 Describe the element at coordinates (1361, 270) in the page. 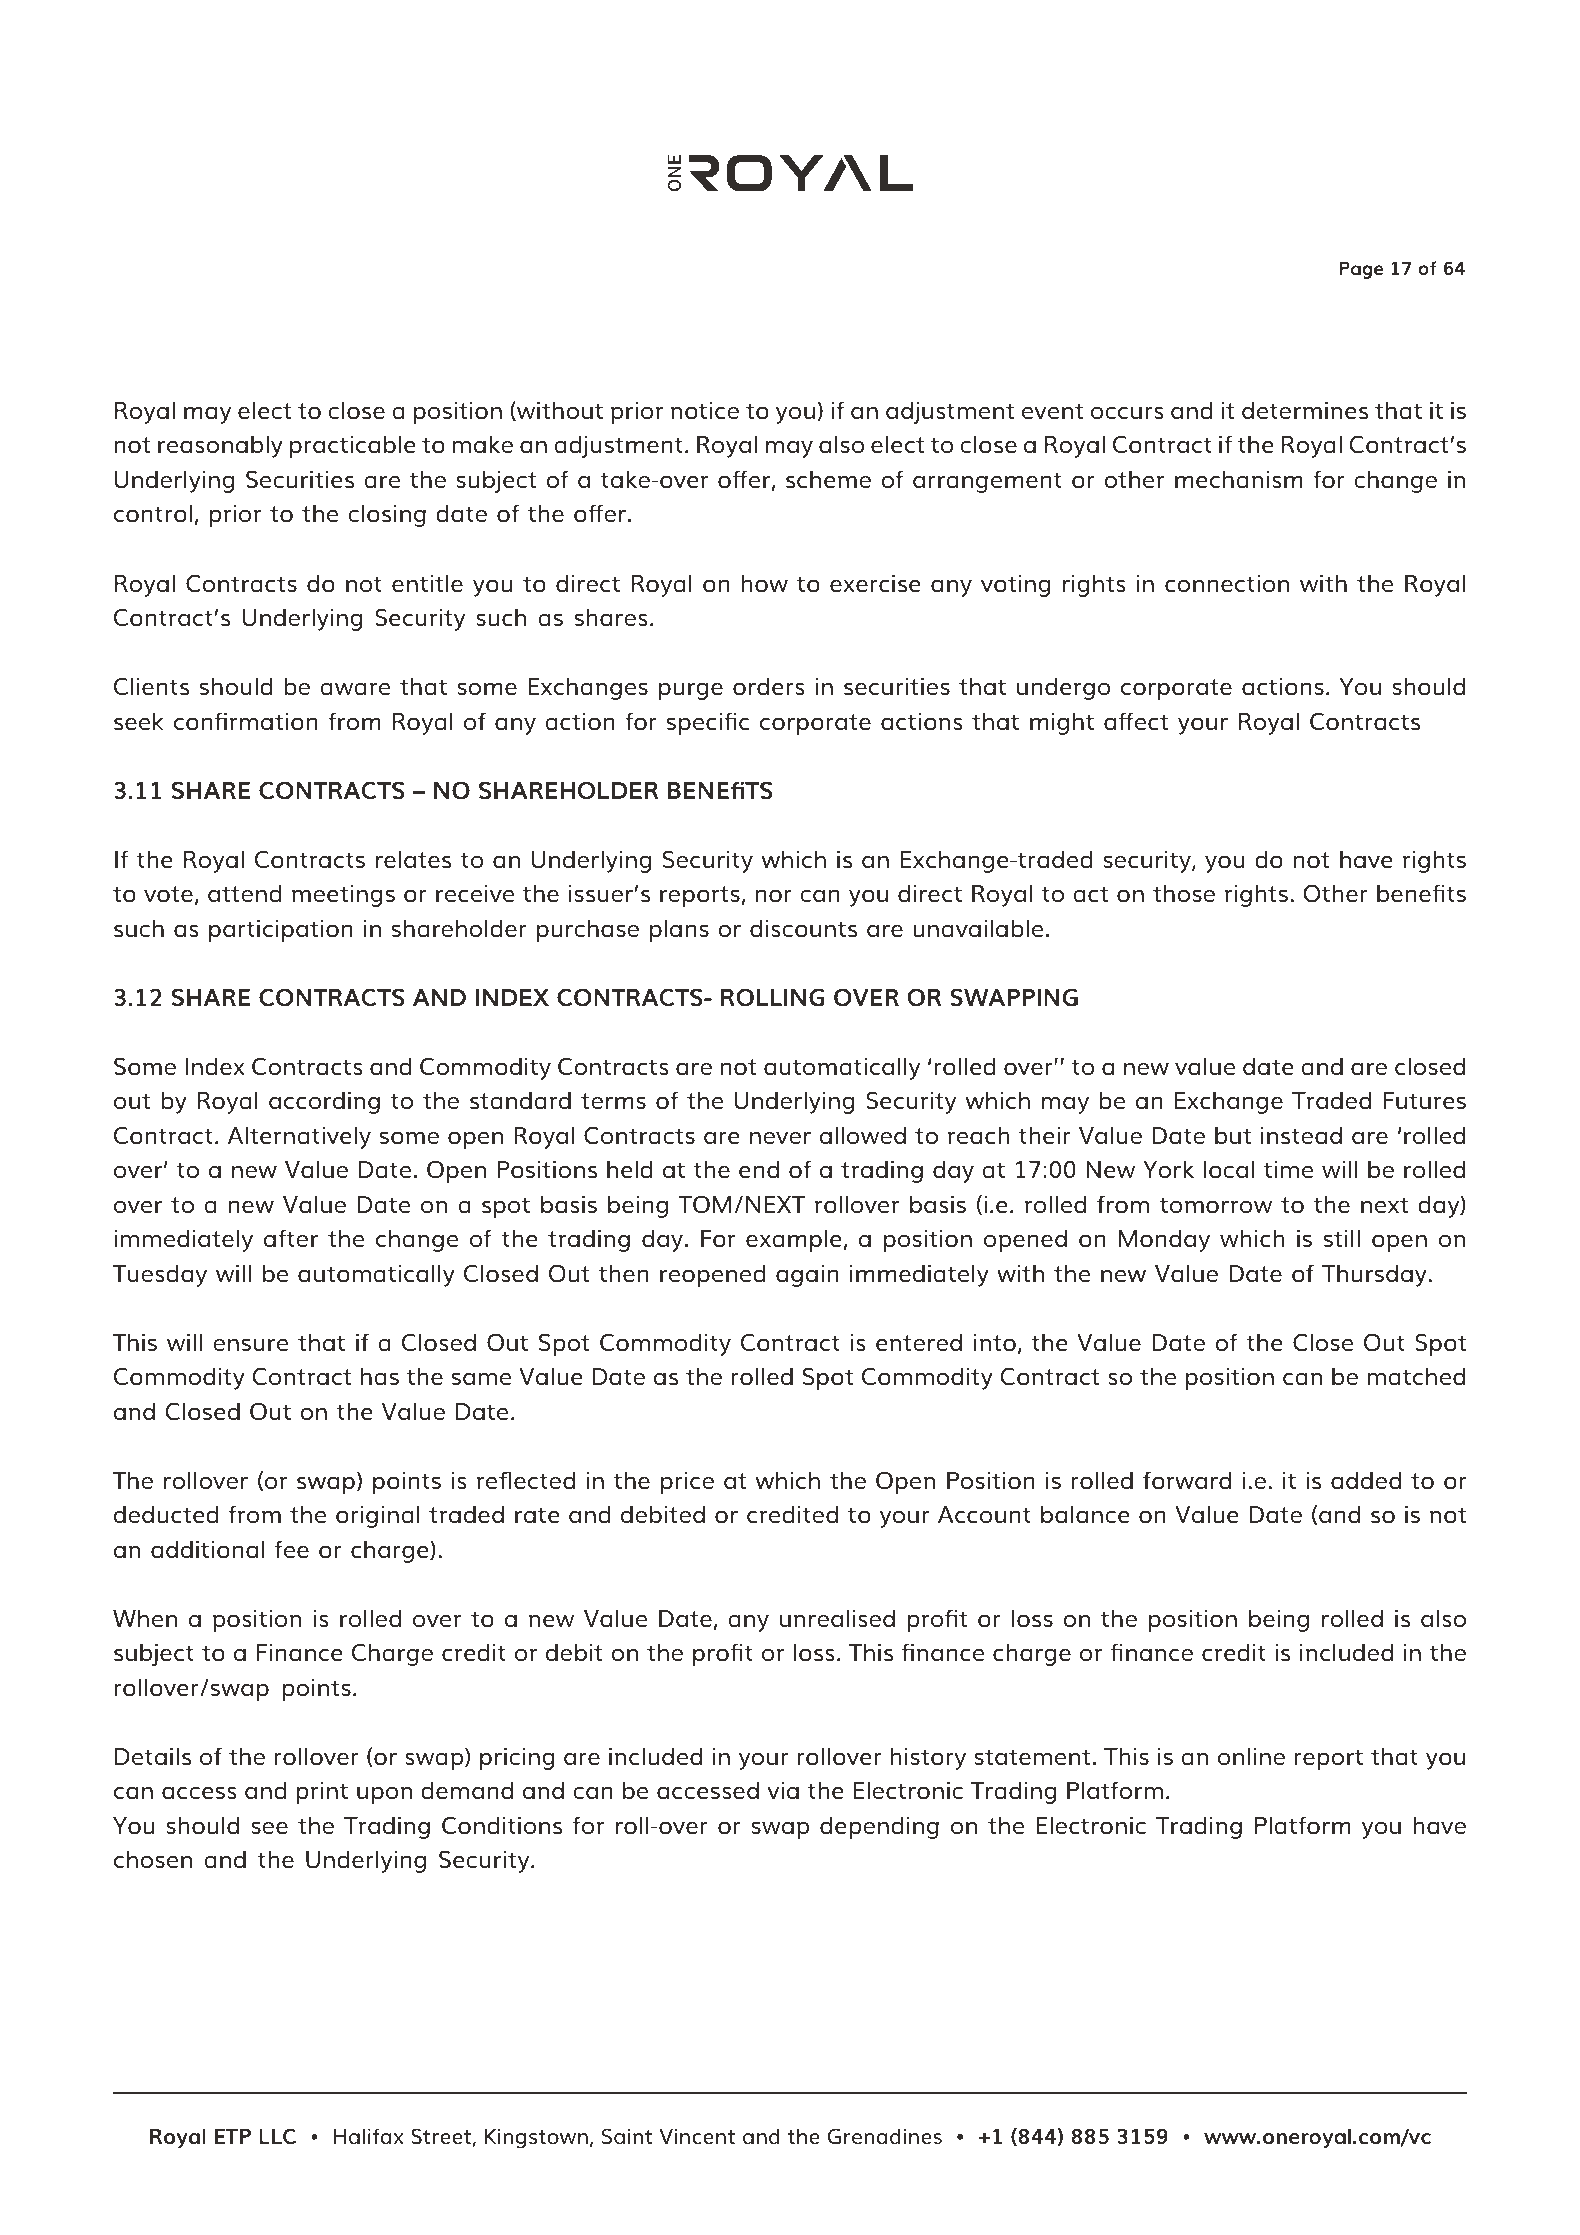

I see `Page` at that location.
